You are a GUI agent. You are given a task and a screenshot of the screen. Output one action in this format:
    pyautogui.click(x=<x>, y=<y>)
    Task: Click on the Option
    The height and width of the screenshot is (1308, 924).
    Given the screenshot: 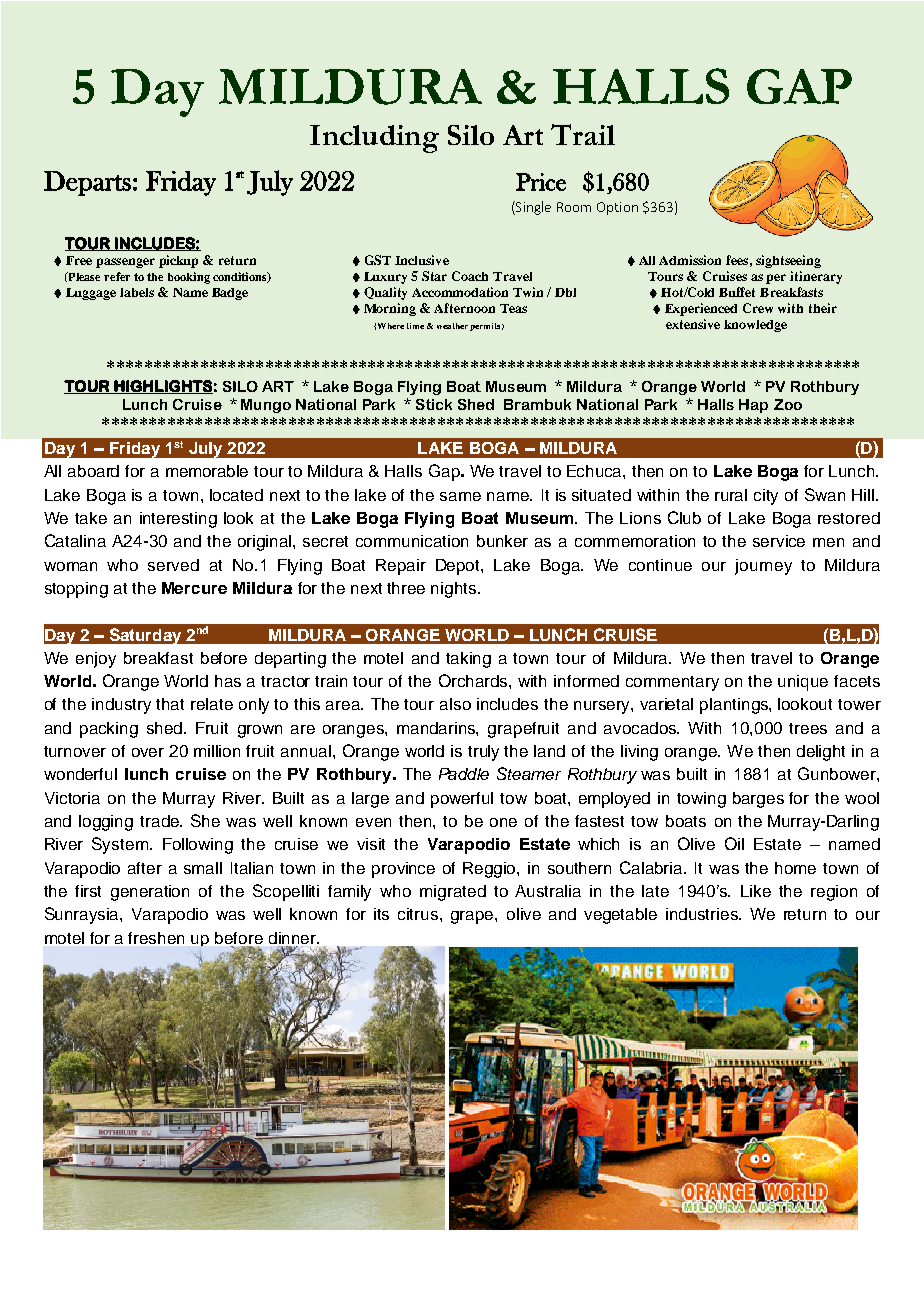 What is the action you would take?
    pyautogui.click(x=617, y=208)
